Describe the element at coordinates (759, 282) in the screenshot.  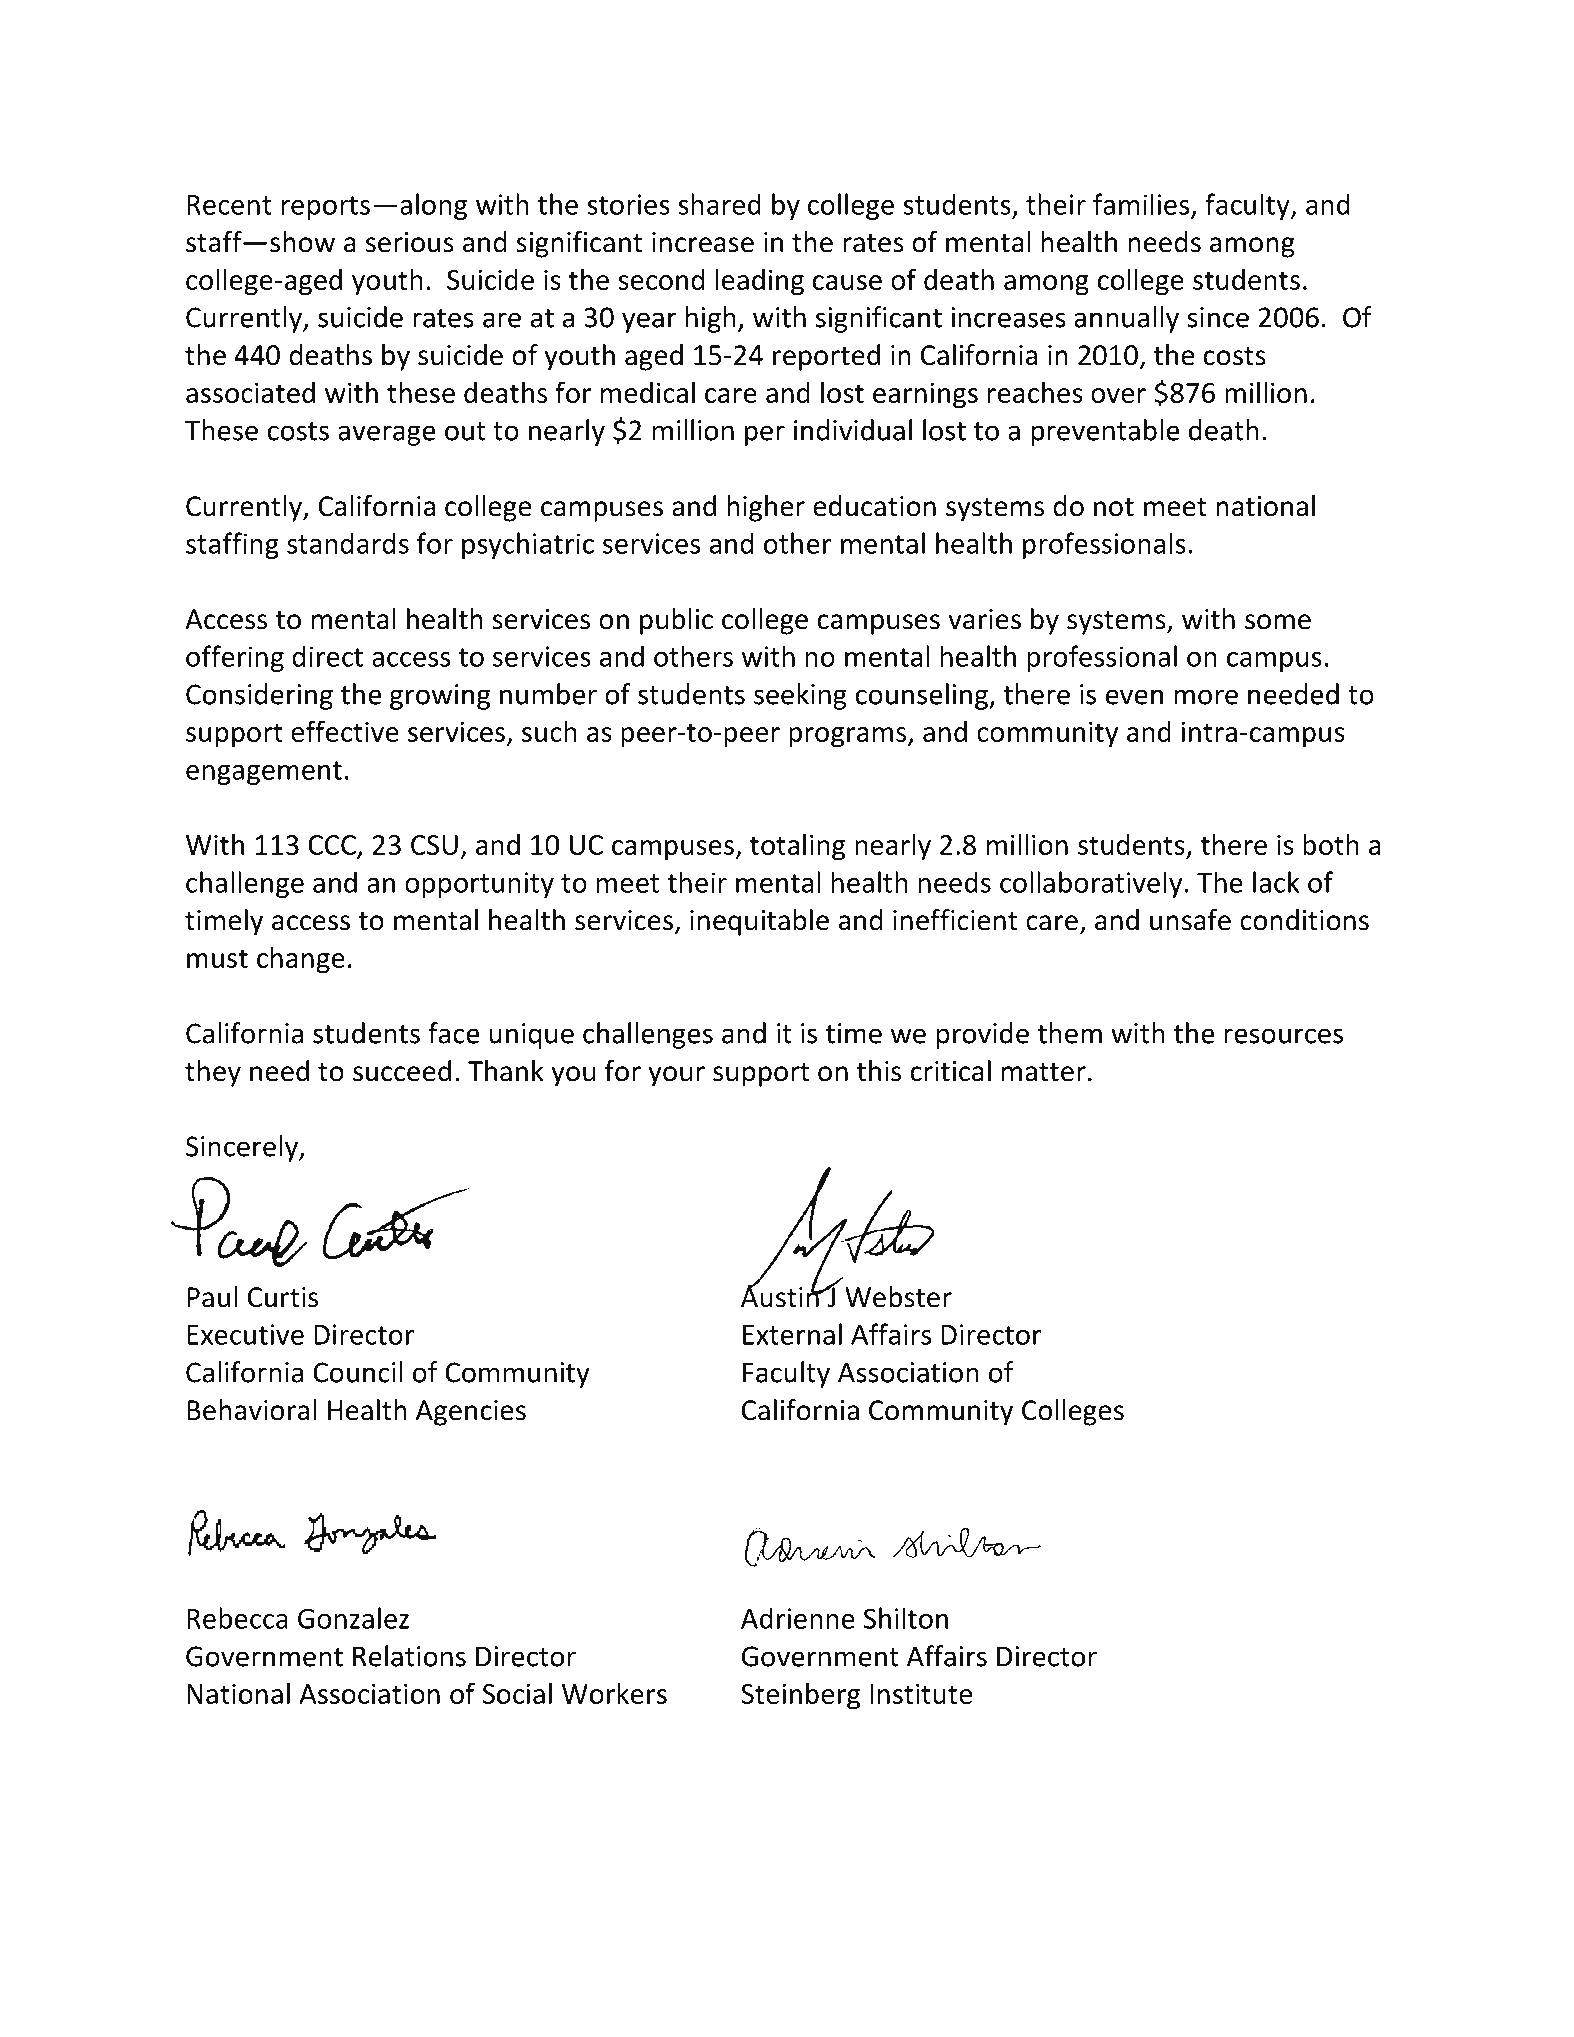
I see `leading` at that location.
